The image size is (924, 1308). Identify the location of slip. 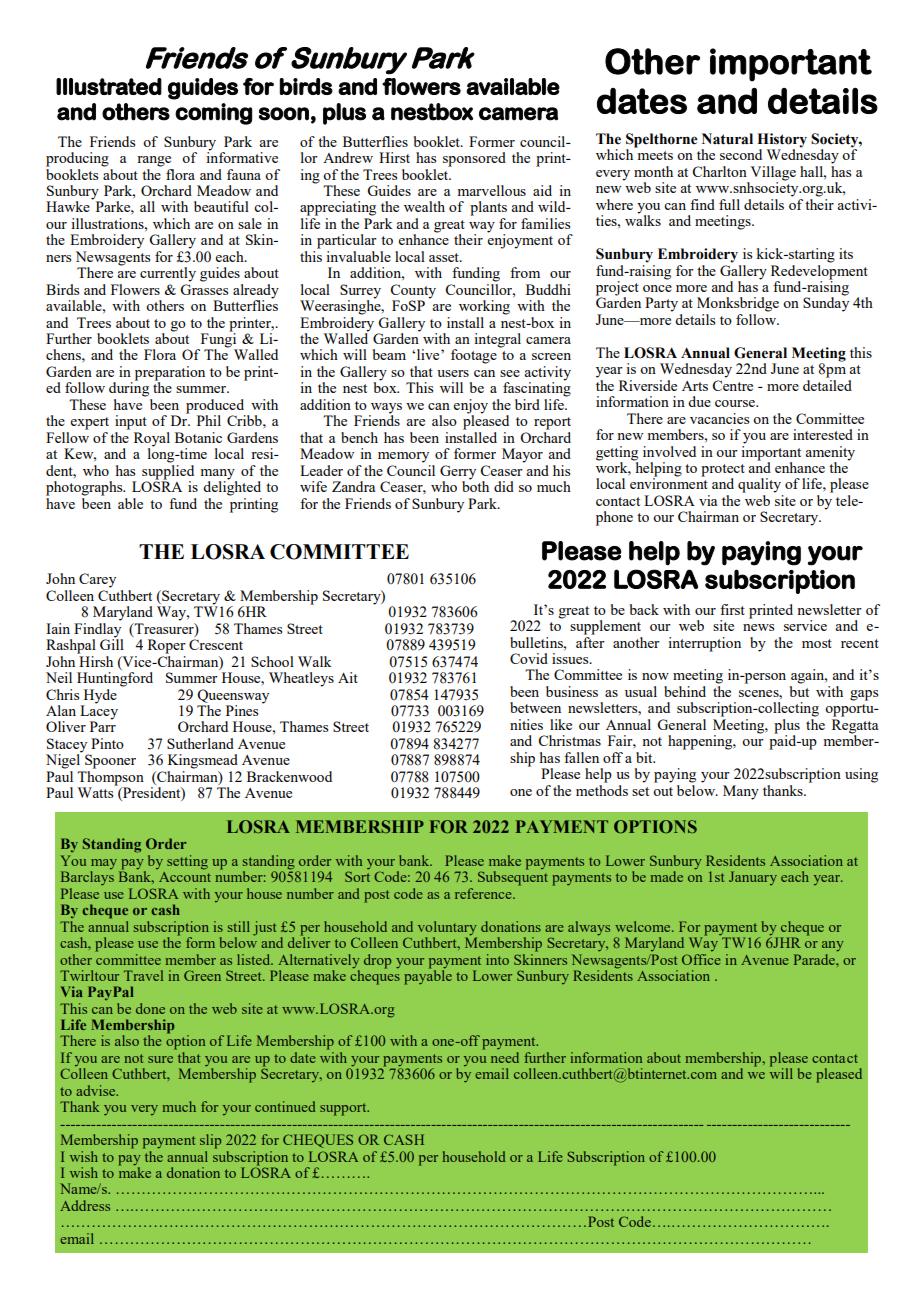
(210, 1141).
